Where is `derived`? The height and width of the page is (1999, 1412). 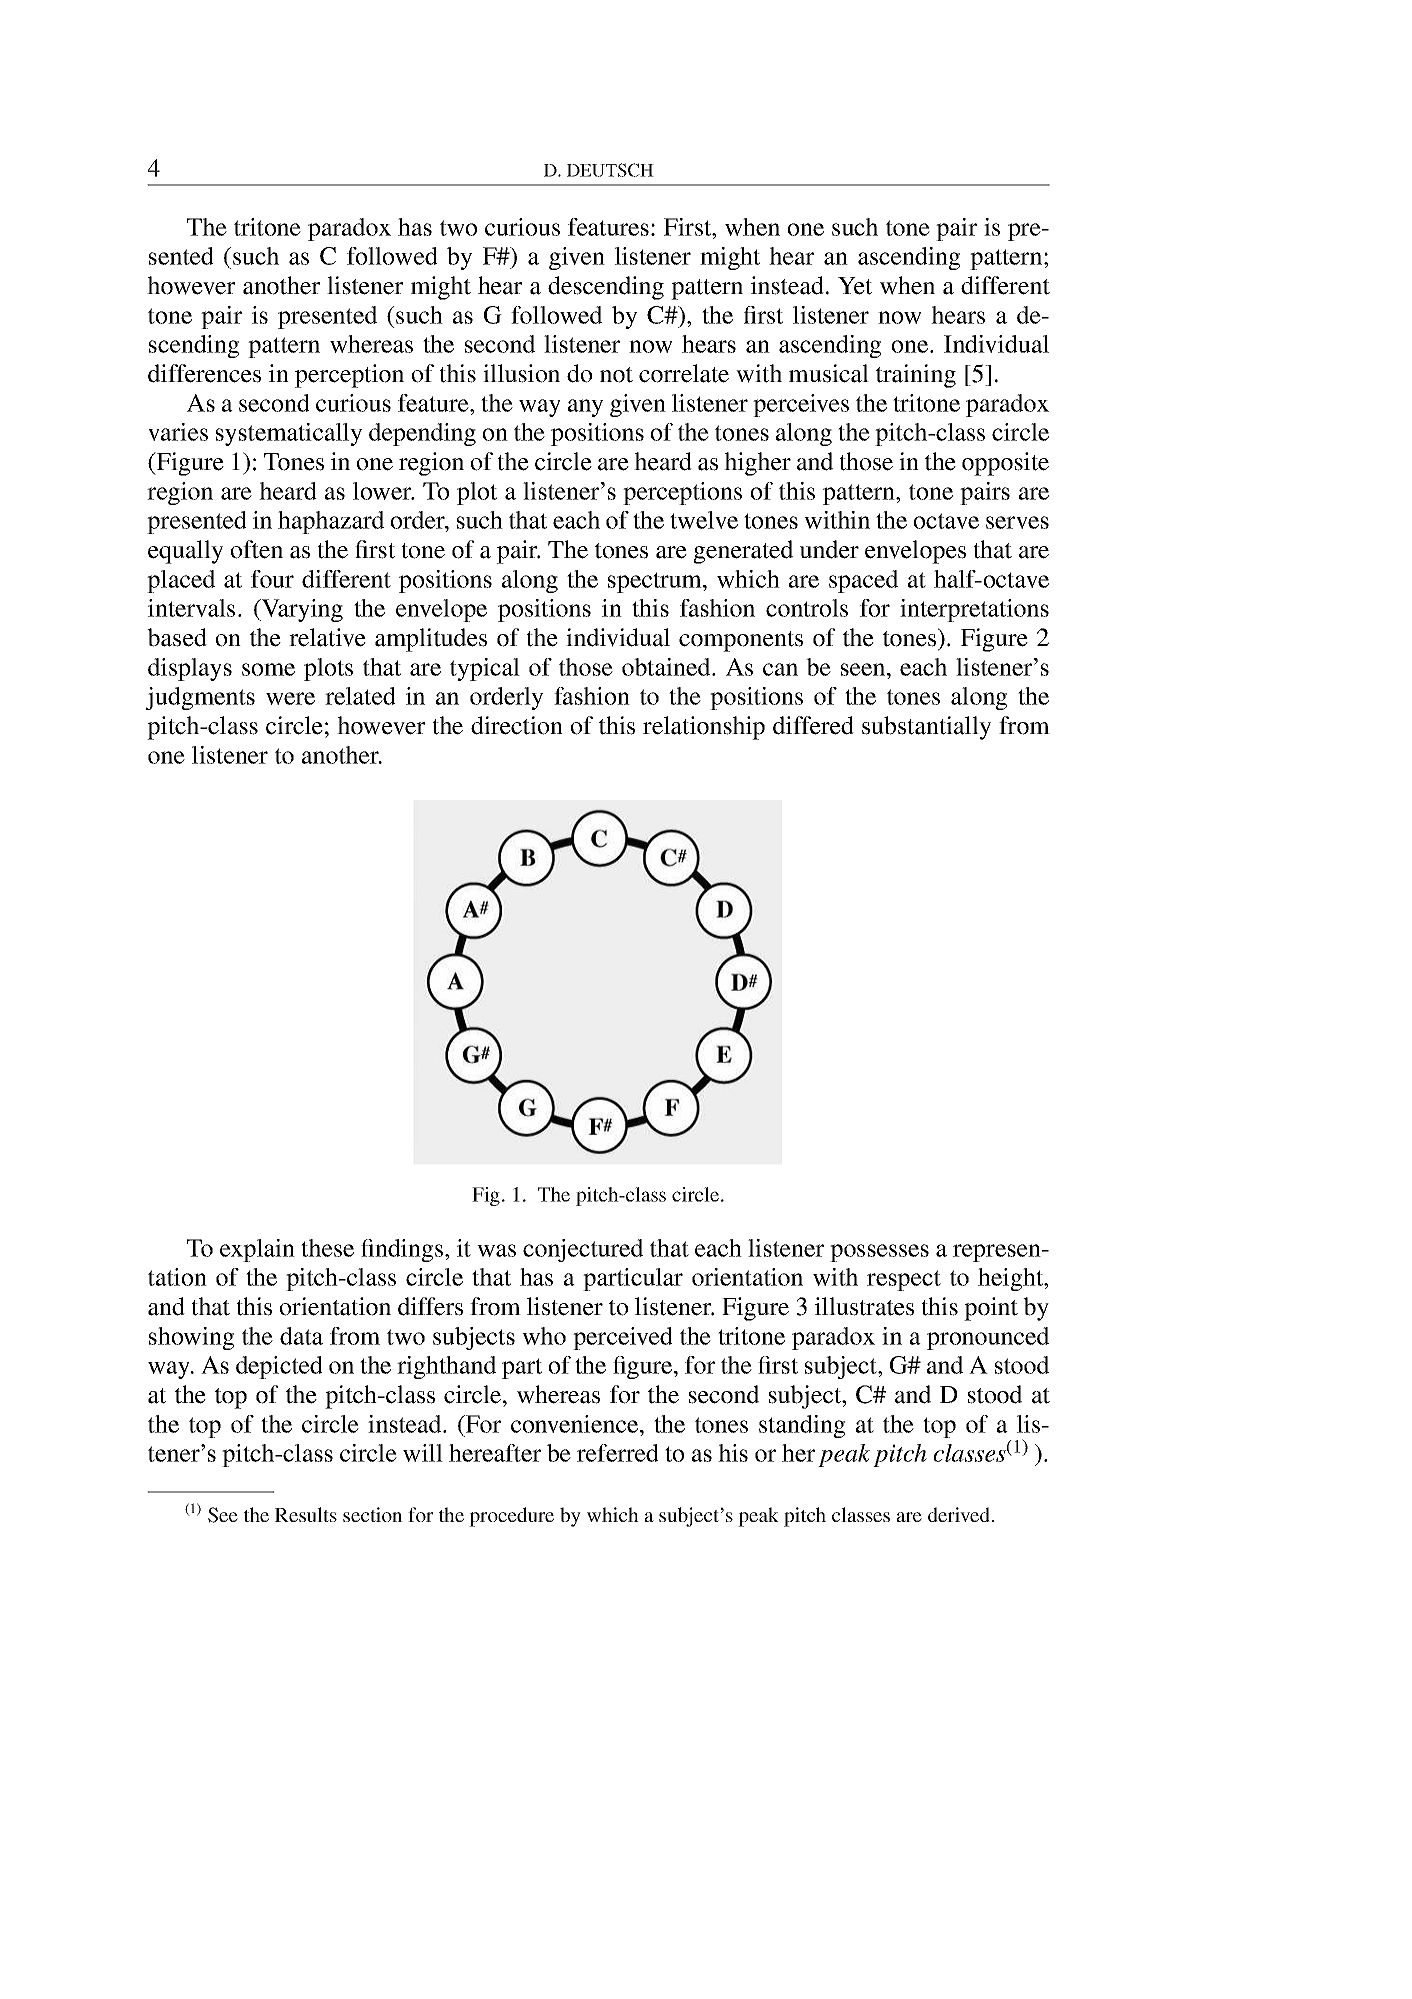 derived is located at coordinates (960, 1514).
